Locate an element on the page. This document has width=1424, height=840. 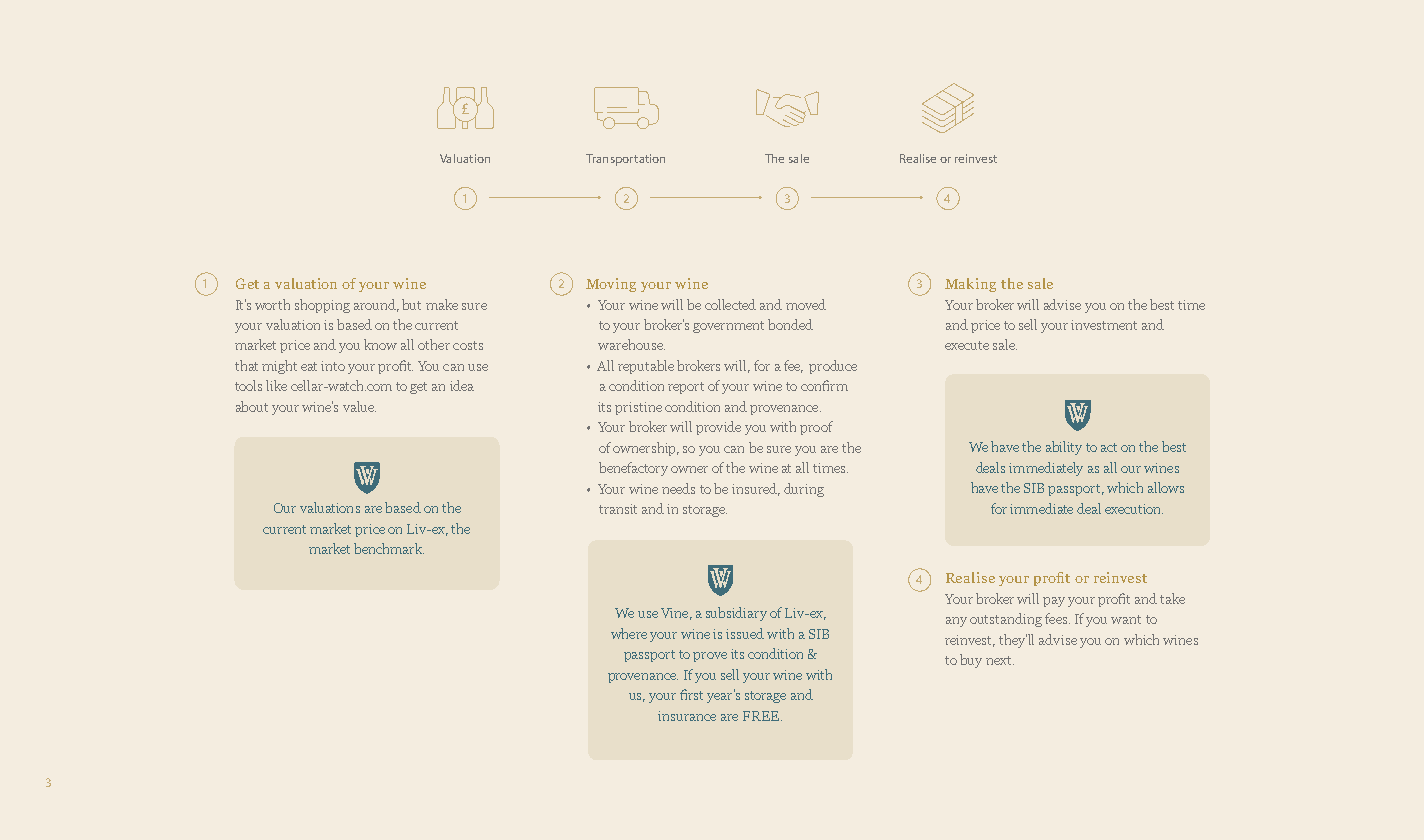
next is located at coordinates (1000, 660).
